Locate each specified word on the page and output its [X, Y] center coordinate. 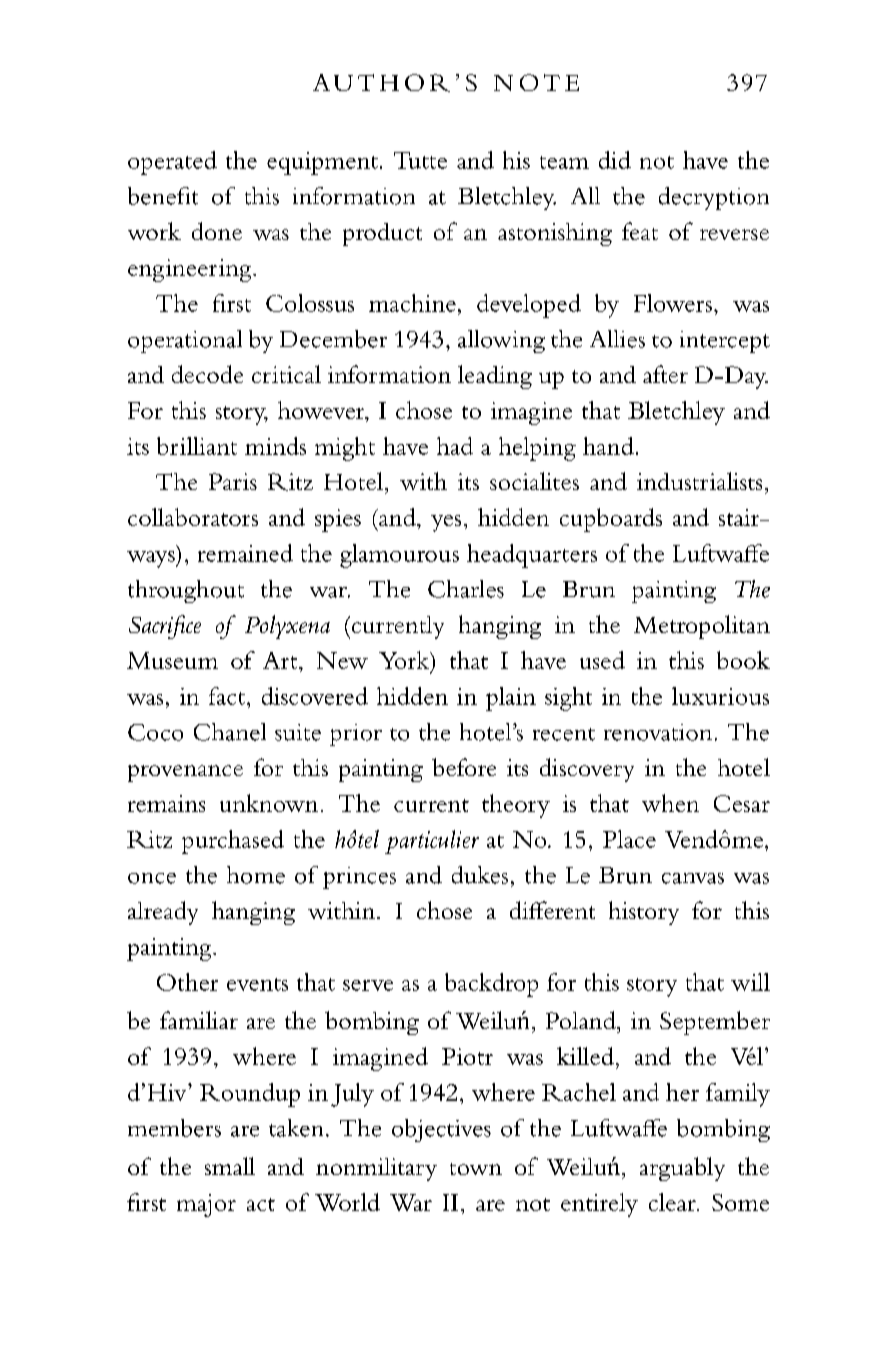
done [217, 231]
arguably [682, 1169]
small [230, 1166]
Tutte [420, 160]
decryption [714, 198]
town [476, 1169]
